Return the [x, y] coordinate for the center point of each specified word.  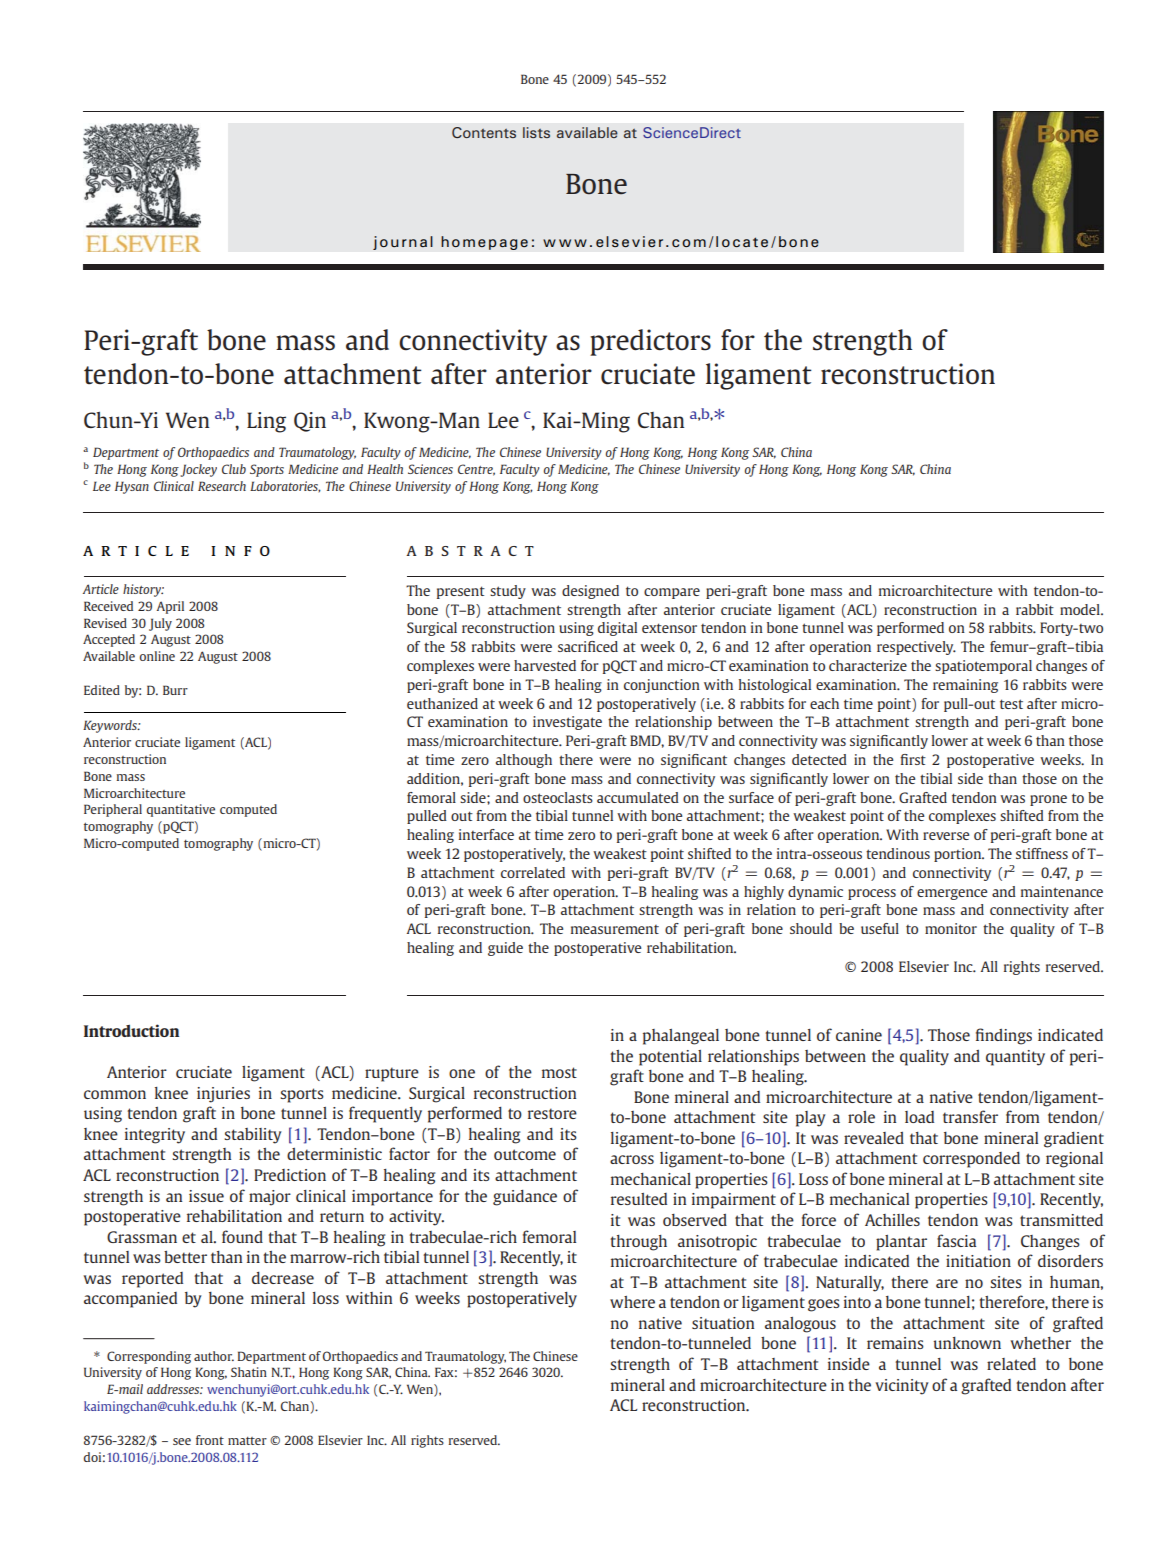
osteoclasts [558, 797]
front [210, 1440]
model [1081, 609]
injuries [223, 1095]
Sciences [430, 469]
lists [536, 132]
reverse [946, 836]
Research [222, 486]
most [559, 1072]
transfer [970, 1116]
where [632, 1302]
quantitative [181, 810]
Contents [484, 132]
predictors [650, 342]
